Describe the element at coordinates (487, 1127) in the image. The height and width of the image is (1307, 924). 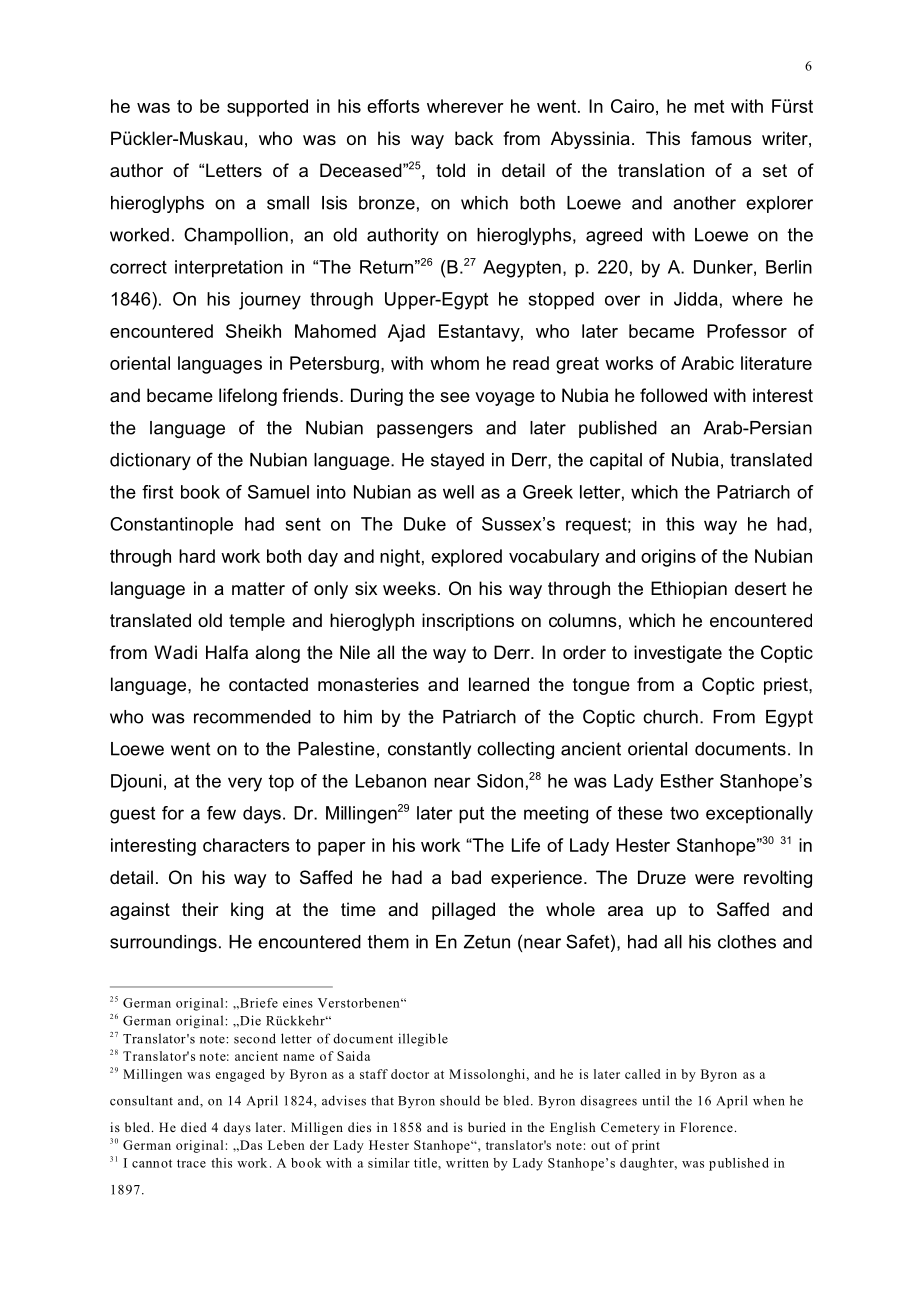
I see `buried` at that location.
